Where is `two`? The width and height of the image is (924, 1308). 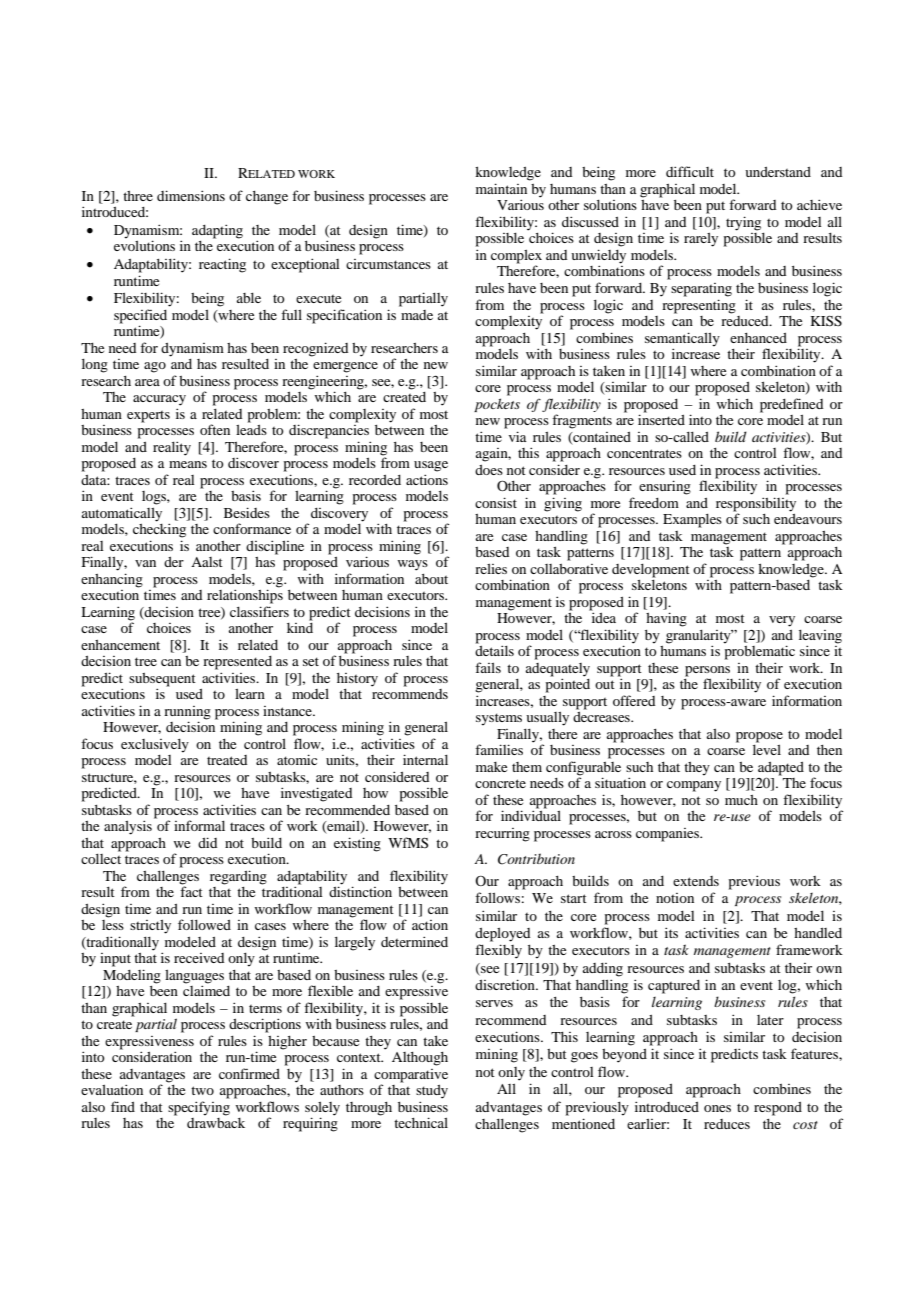 two is located at coordinates (202, 1090).
